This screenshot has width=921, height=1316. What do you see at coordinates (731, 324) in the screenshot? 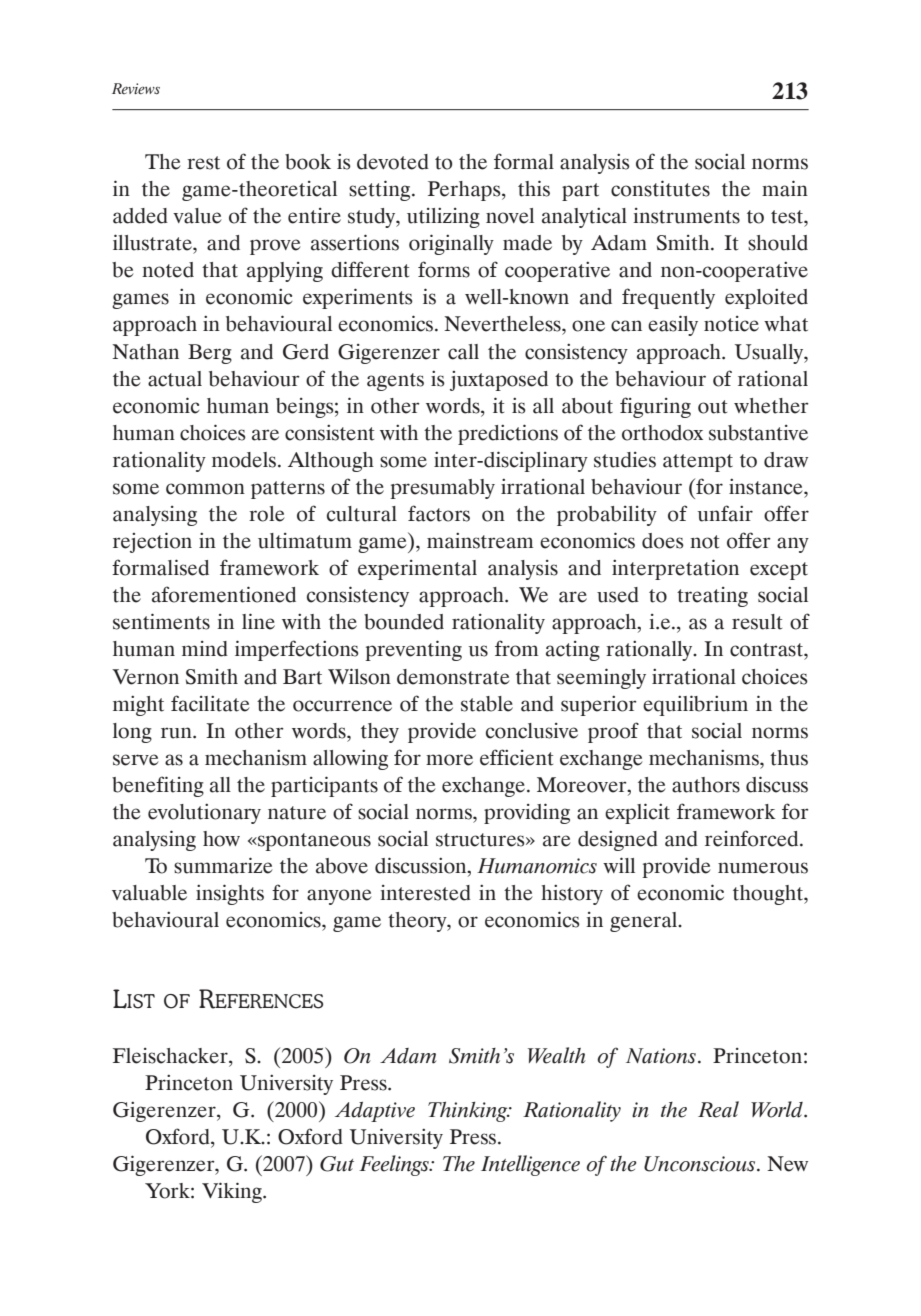
I see `notice` at bounding box center [731, 324].
